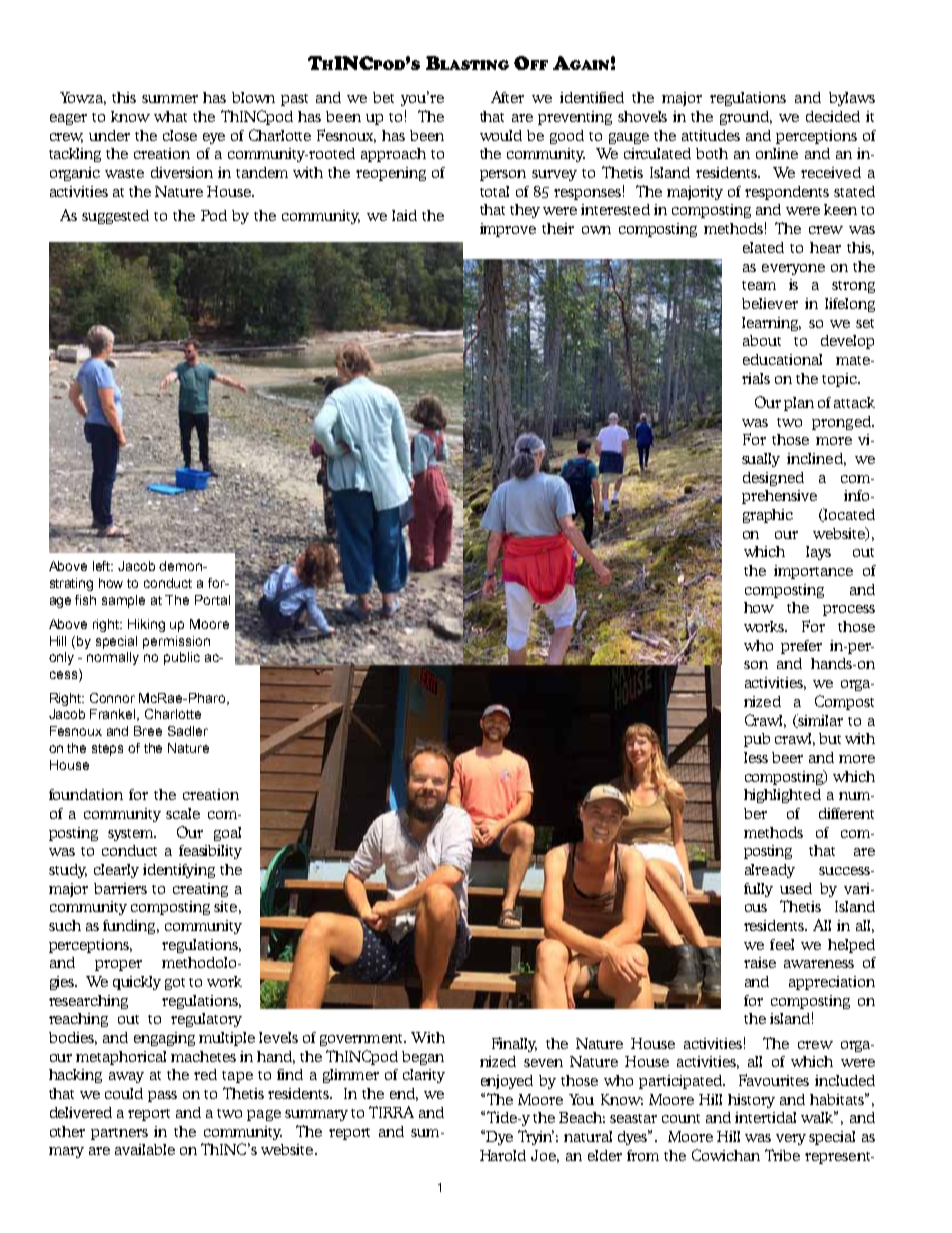 The height and width of the screenshot is (1233, 952). I want to click on prefer, so click(801, 647).
